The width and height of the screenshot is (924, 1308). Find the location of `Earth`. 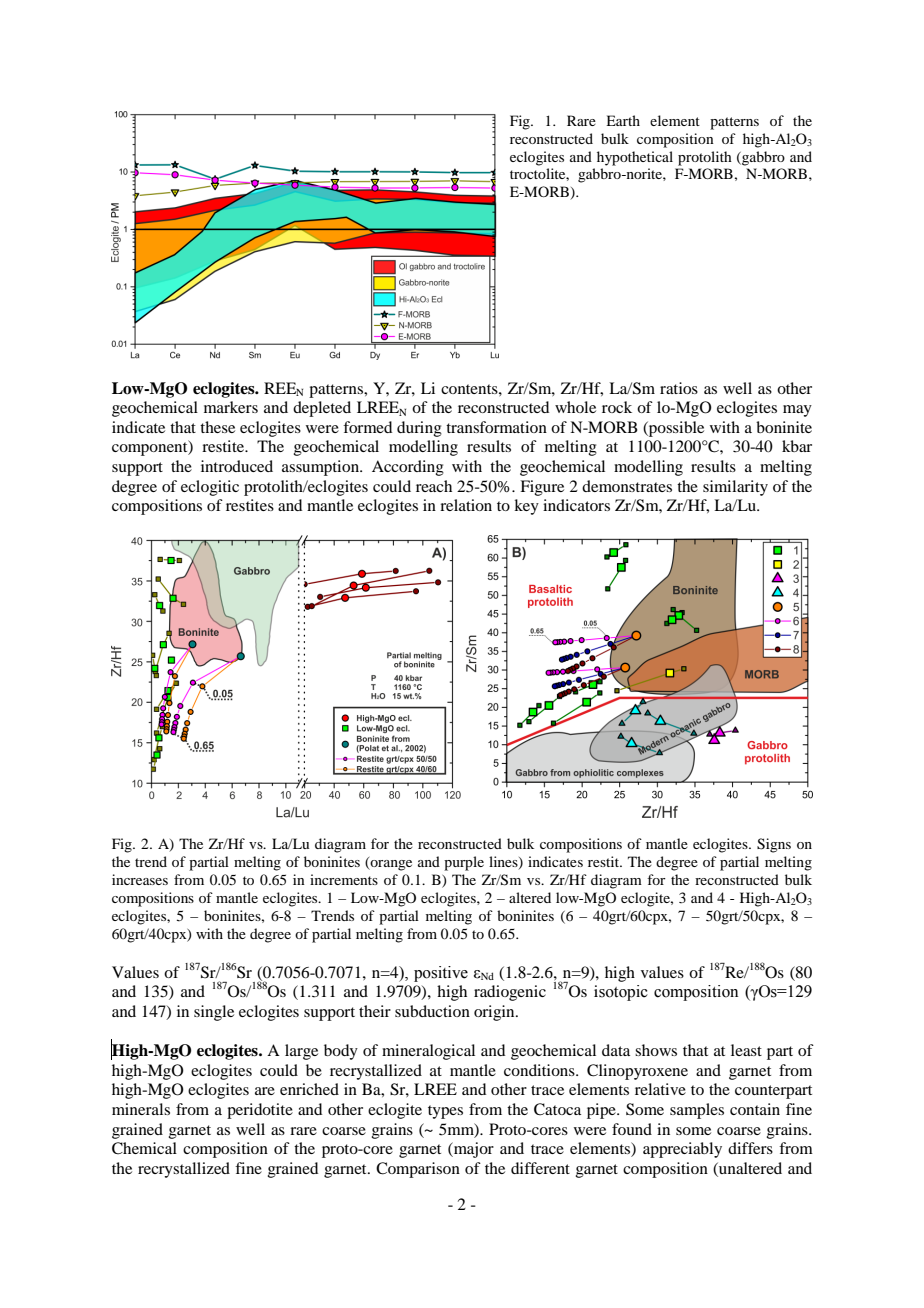

Earth is located at coordinates (623, 120).
